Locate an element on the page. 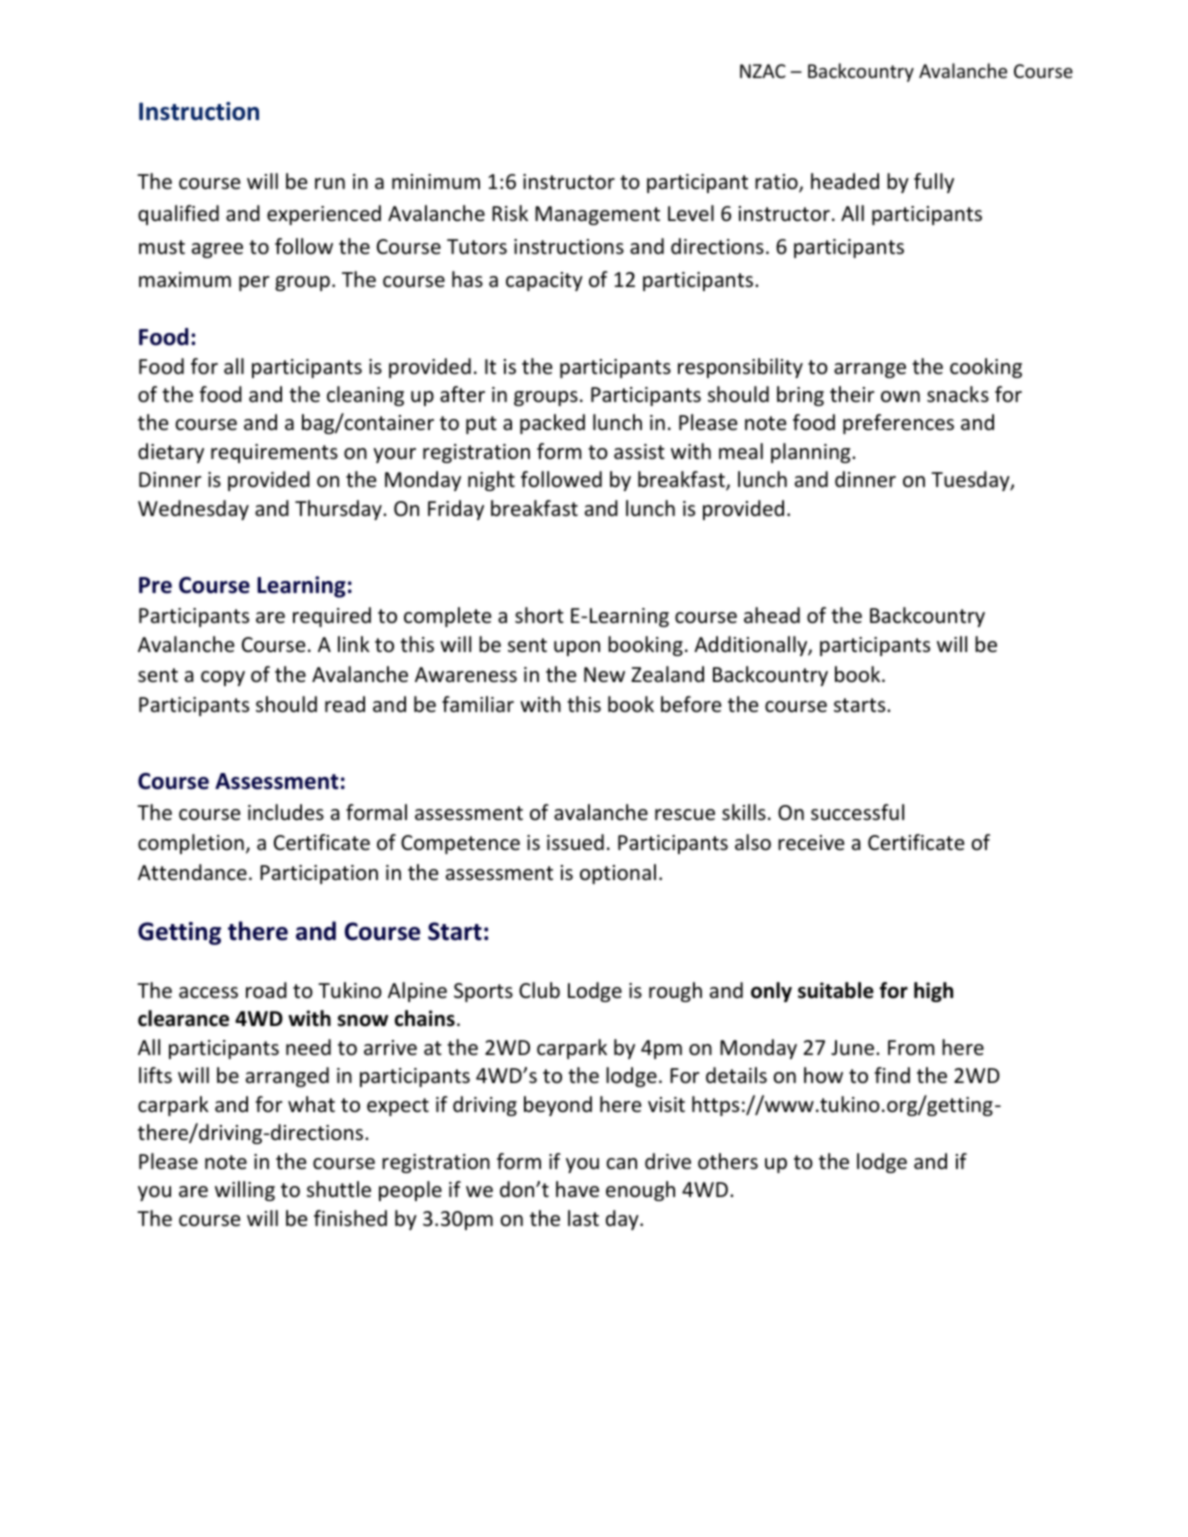 This image has height=1537, width=1188. experienced is located at coordinates (324, 215).
